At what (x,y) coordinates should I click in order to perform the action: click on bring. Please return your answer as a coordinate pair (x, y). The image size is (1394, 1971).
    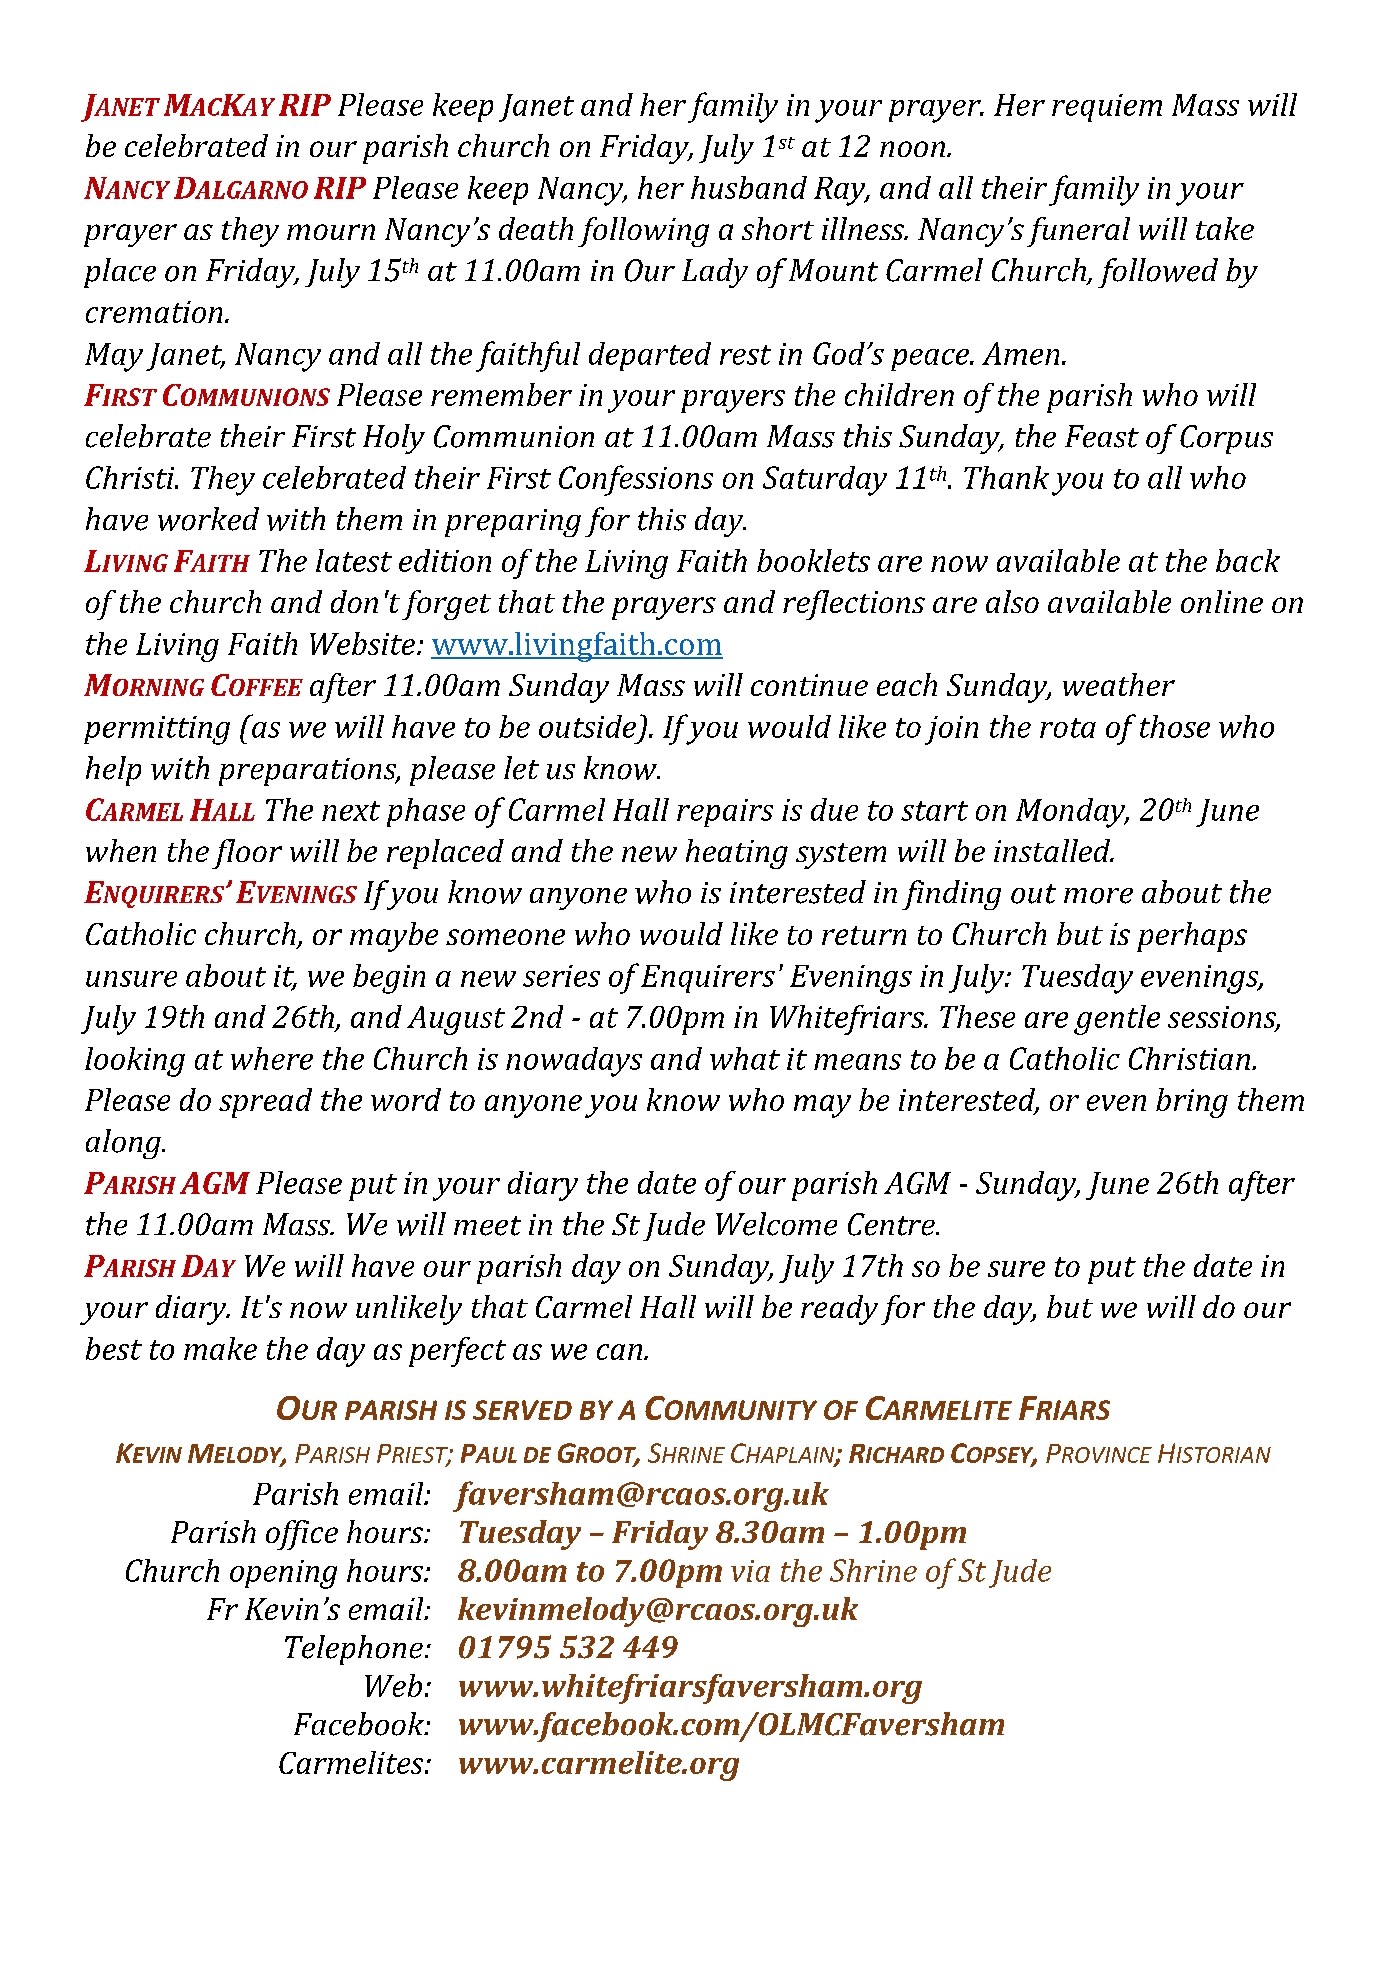
    Looking at the image, I should click on (1192, 1103).
